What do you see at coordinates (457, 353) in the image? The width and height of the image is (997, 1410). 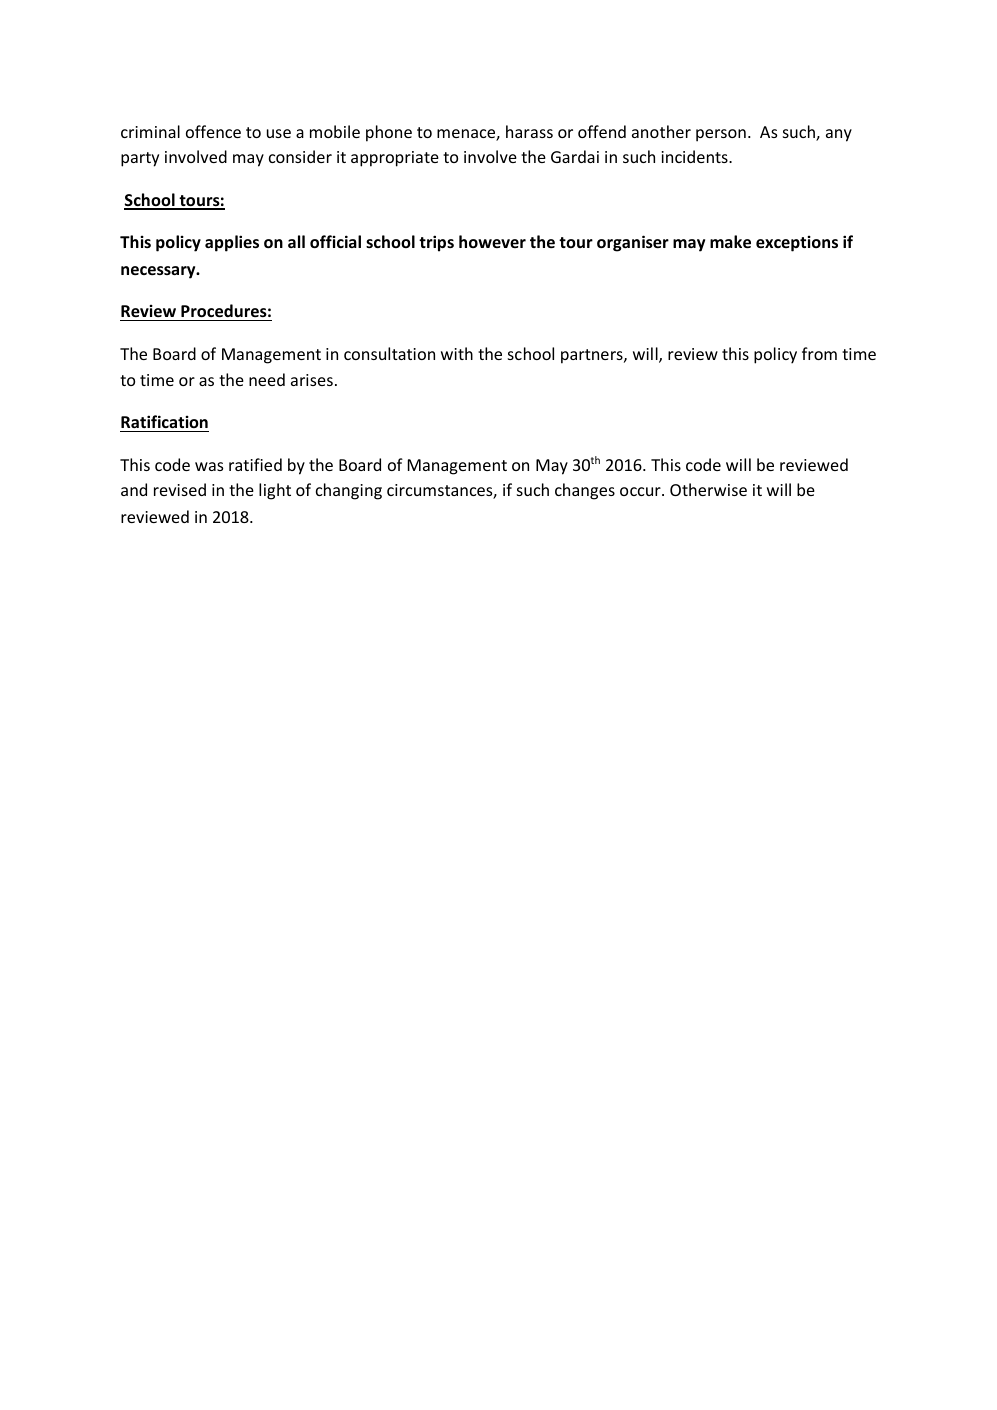 I see `with` at bounding box center [457, 353].
